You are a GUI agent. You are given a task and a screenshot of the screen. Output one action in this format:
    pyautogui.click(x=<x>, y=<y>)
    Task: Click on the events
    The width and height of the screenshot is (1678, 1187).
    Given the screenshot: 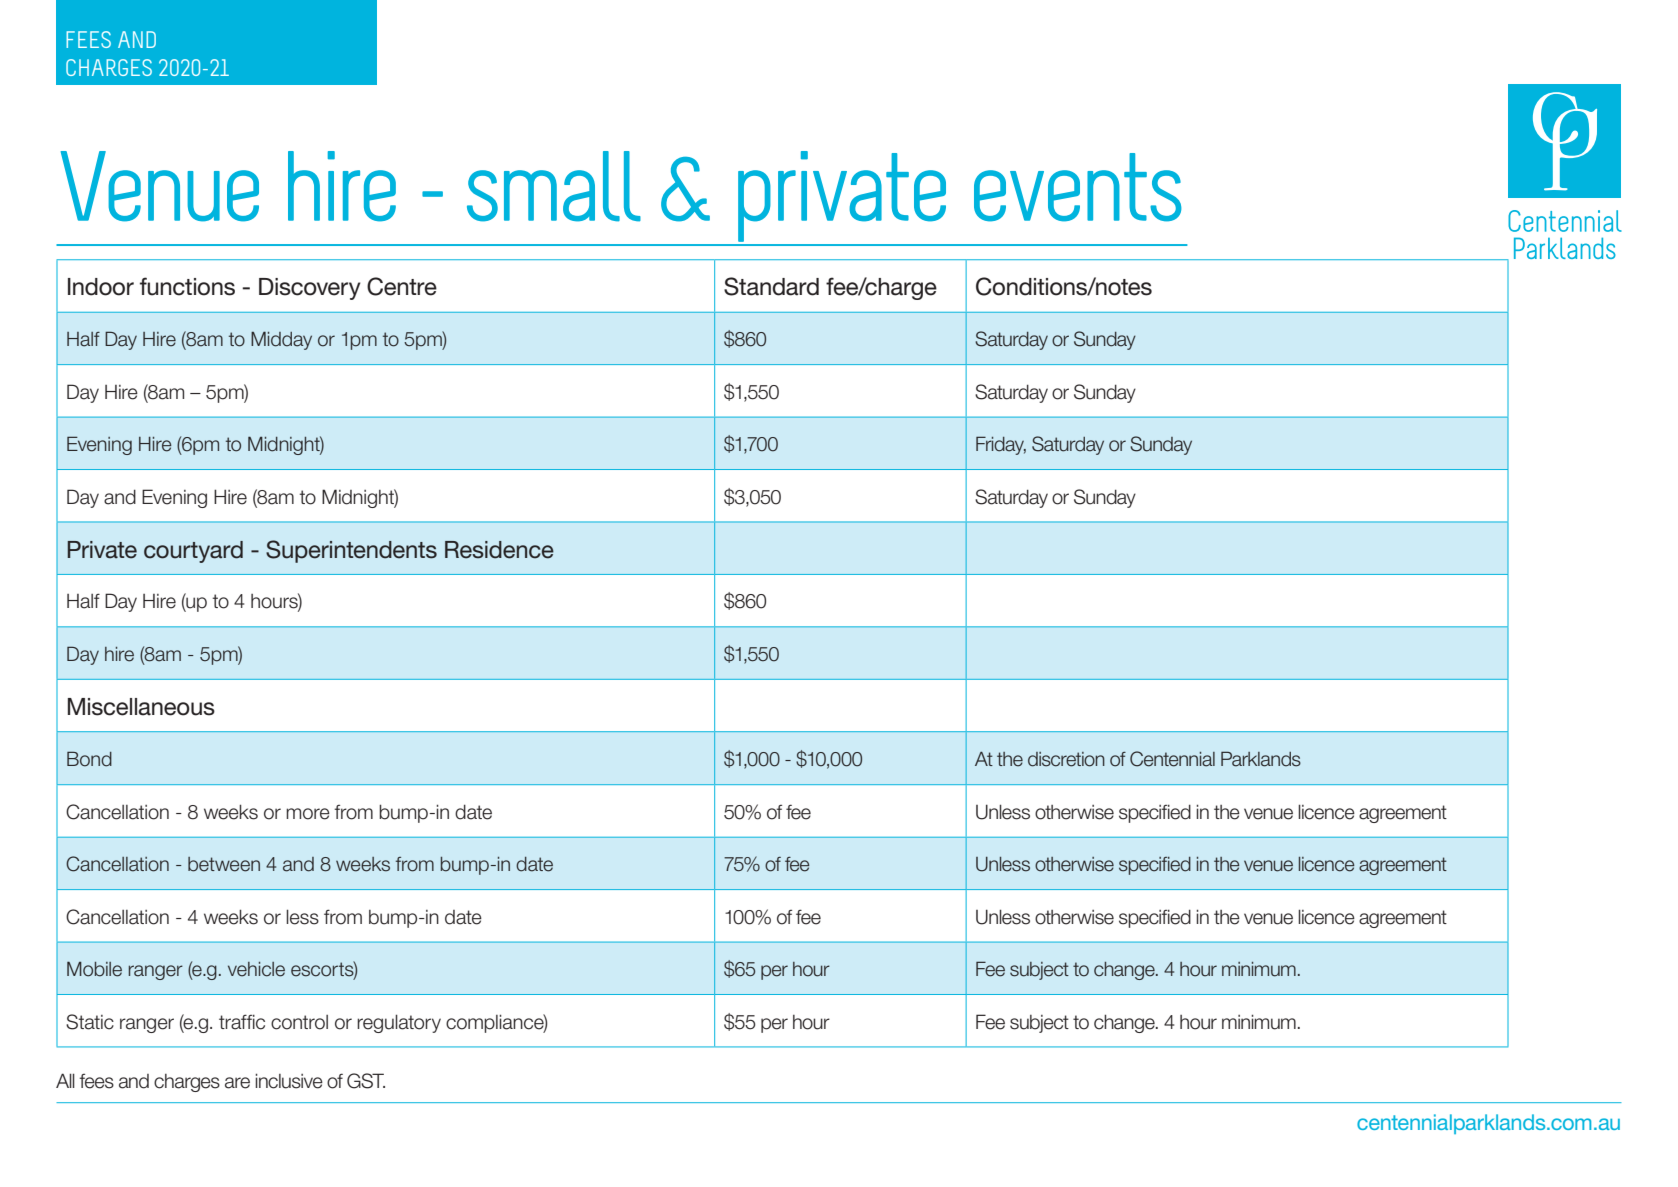 What is the action you would take?
    pyautogui.click(x=1078, y=187)
